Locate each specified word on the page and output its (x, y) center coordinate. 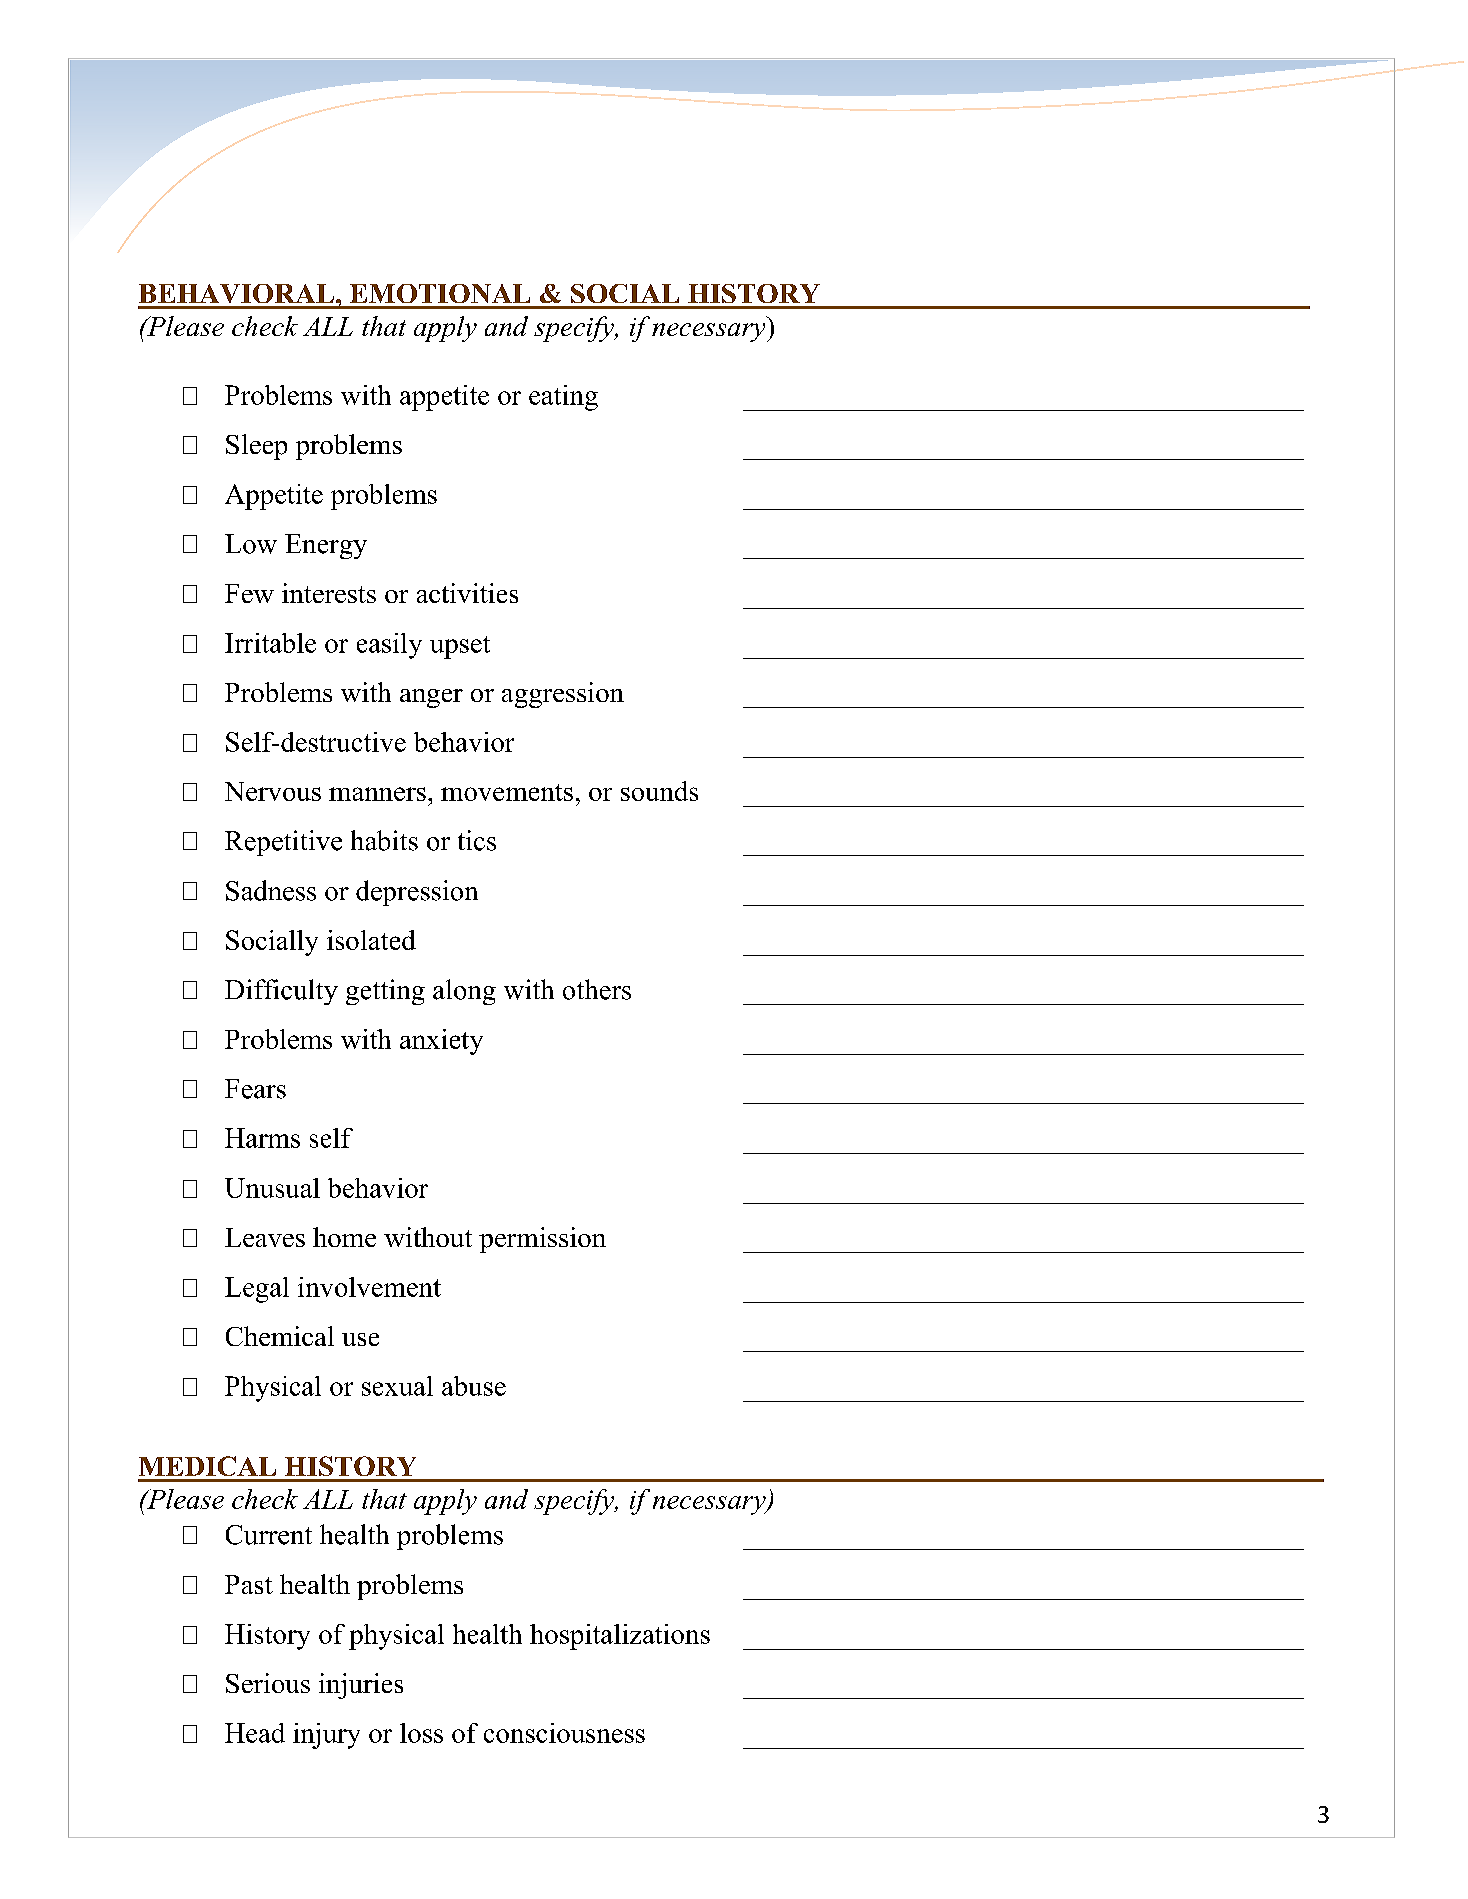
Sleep (256, 447)
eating (563, 398)
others (597, 989)
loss (421, 1733)
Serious (268, 1683)
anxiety (441, 1042)
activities (467, 593)
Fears (255, 1089)
